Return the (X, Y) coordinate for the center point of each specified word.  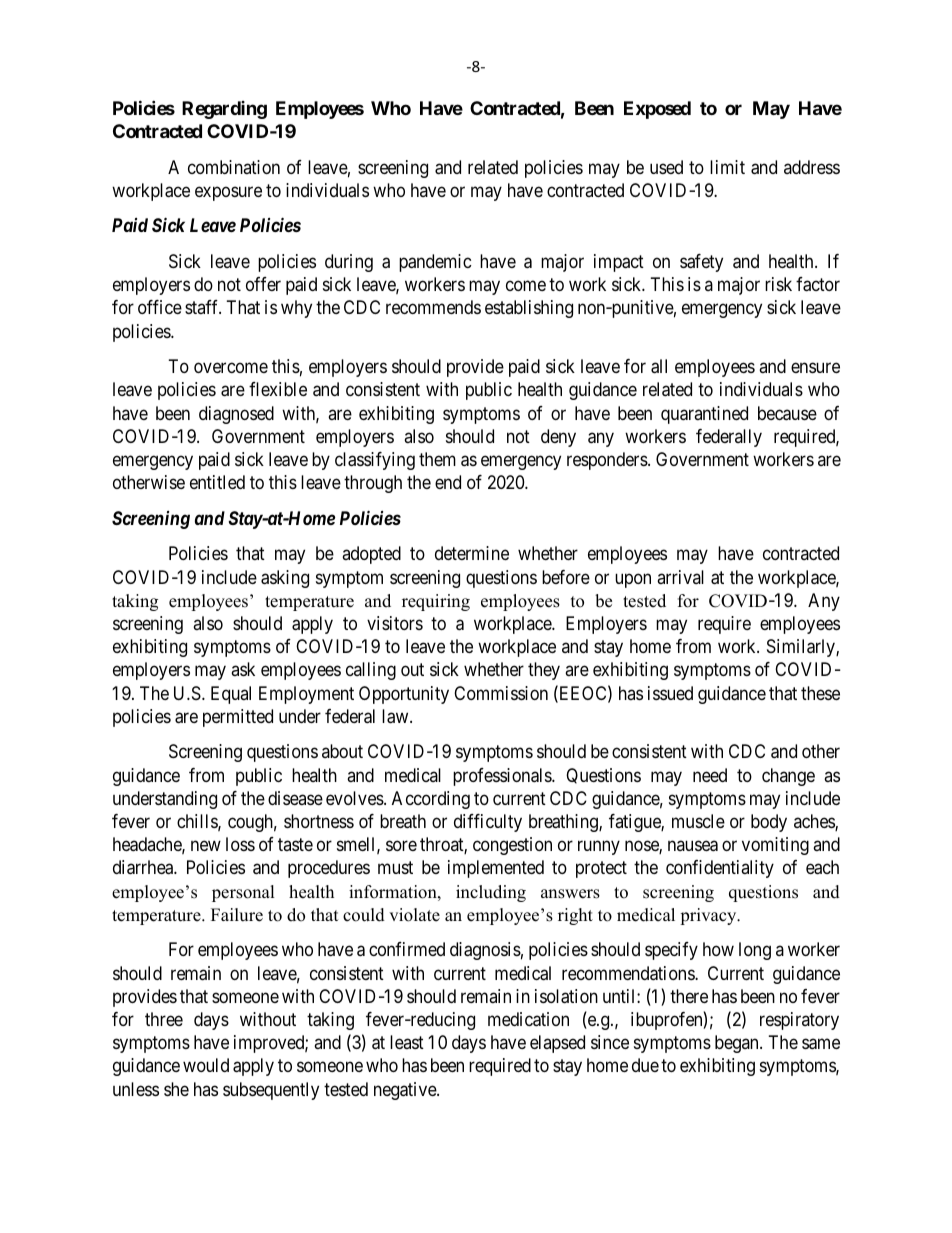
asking (285, 579)
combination (234, 167)
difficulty (488, 823)
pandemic (435, 263)
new (206, 846)
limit (727, 167)
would (206, 1065)
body (769, 823)
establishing (529, 309)
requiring (436, 602)
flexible (278, 389)
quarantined (704, 415)
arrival (680, 577)
